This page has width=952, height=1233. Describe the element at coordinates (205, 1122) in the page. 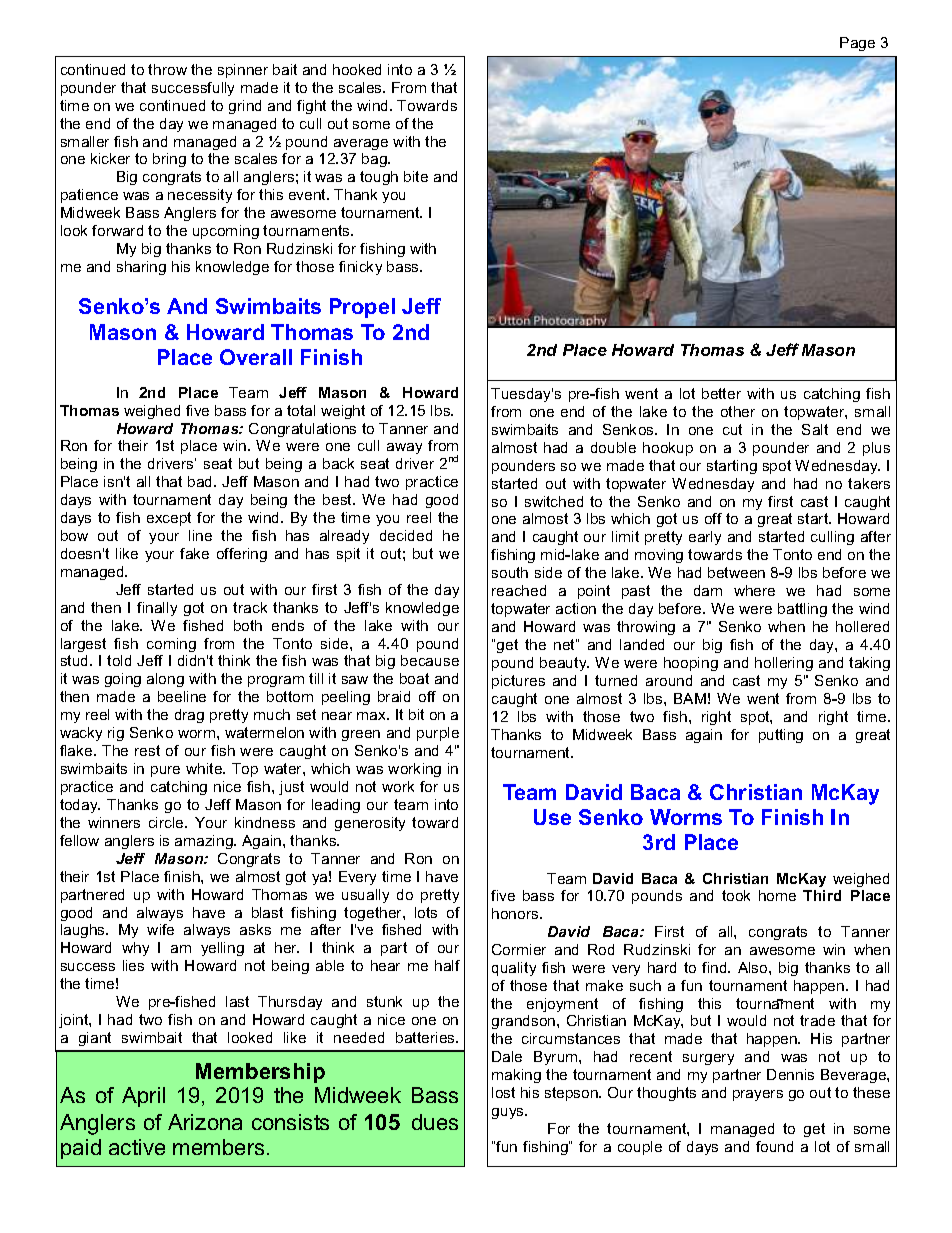

I see `Arizona` at that location.
